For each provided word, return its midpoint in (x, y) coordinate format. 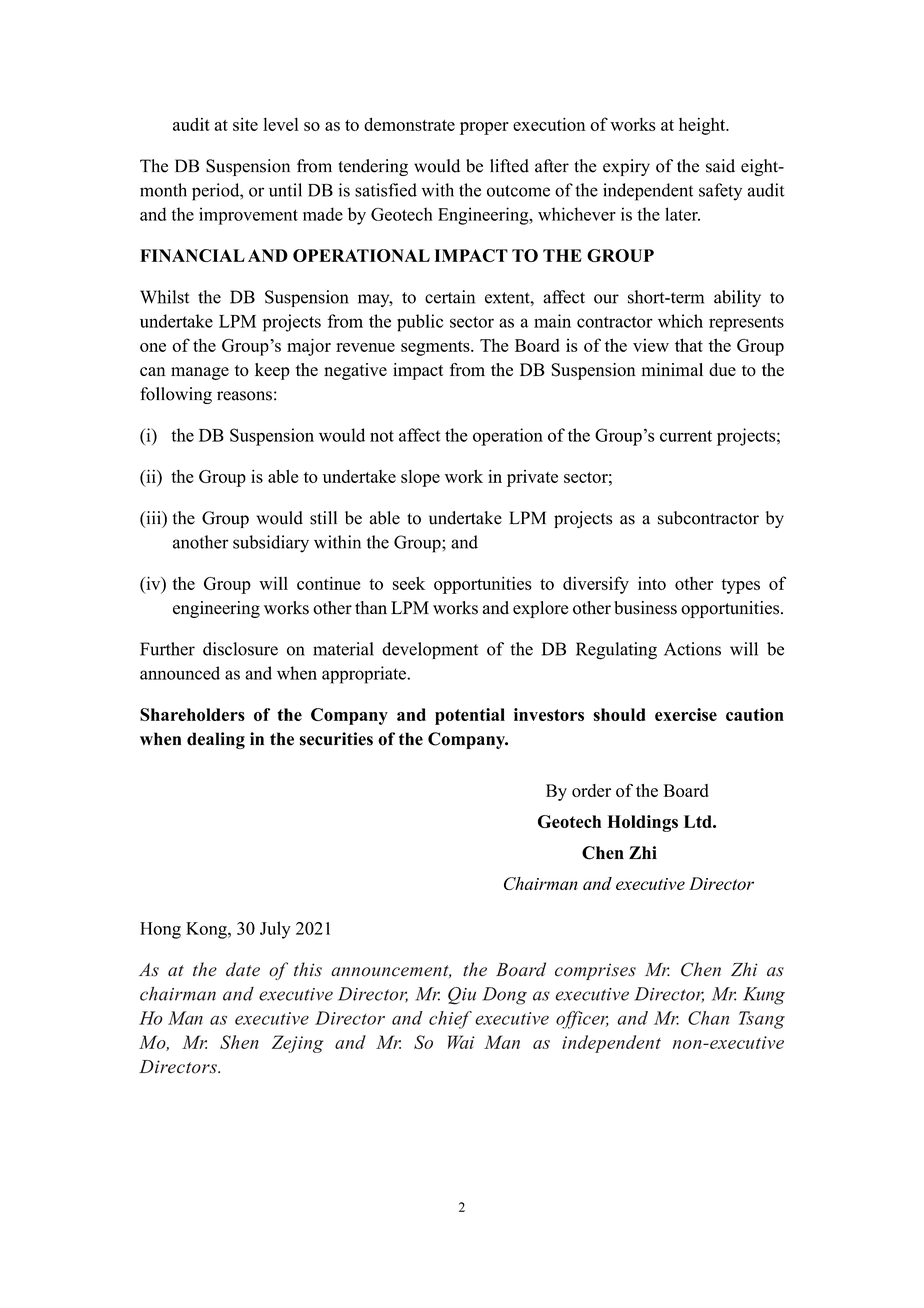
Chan (708, 1018)
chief (450, 1020)
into (652, 583)
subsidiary (271, 544)
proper (484, 128)
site (245, 124)
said (720, 166)
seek (409, 583)
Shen (239, 1042)
